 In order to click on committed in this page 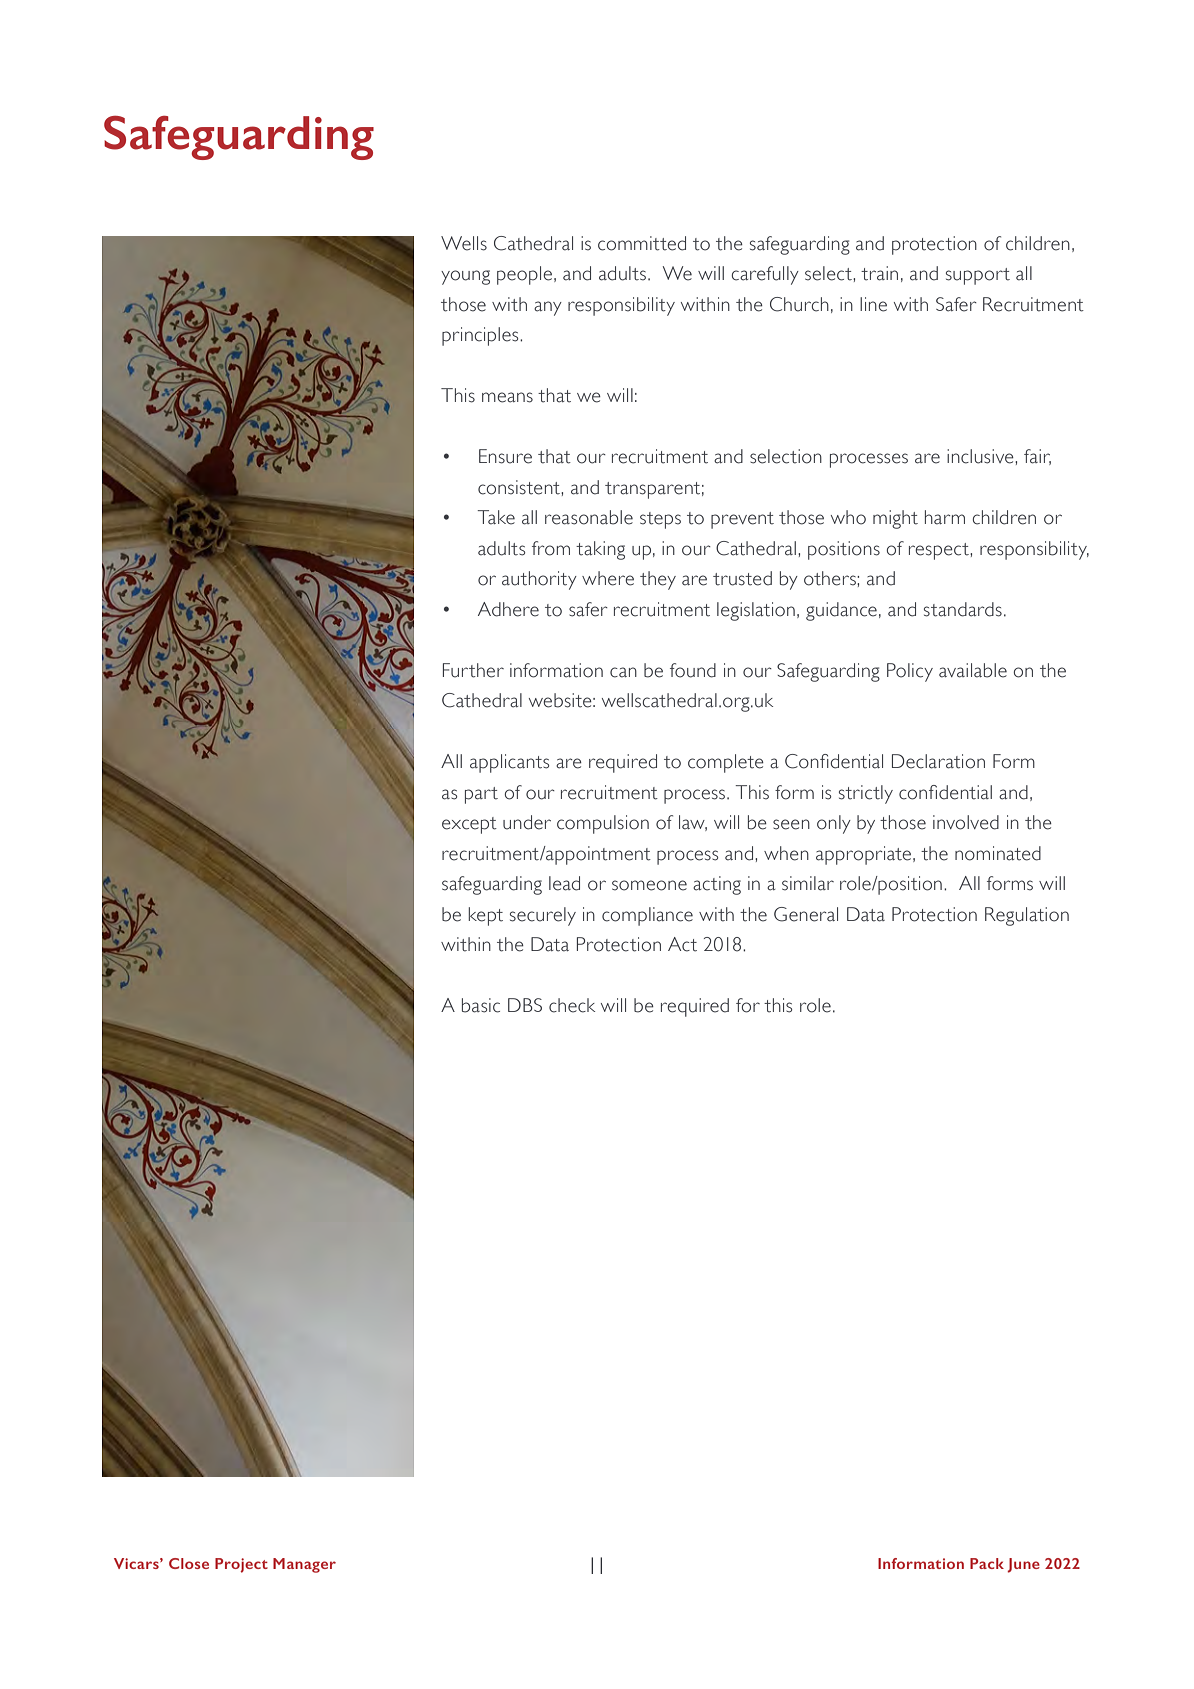, I will do `click(642, 243)`.
